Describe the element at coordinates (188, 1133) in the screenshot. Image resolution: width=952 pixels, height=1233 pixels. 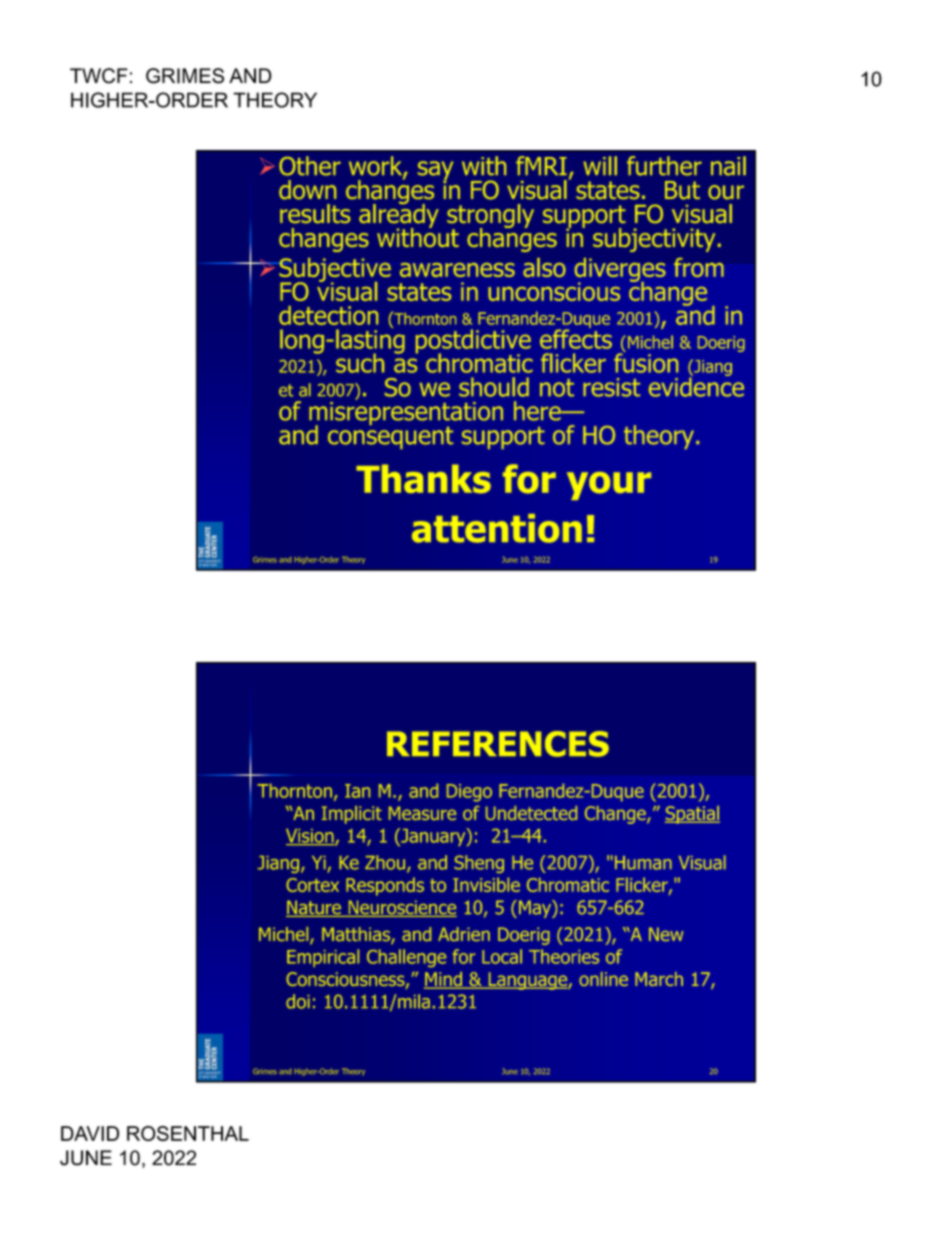
I see `ROSENTHAL` at that location.
